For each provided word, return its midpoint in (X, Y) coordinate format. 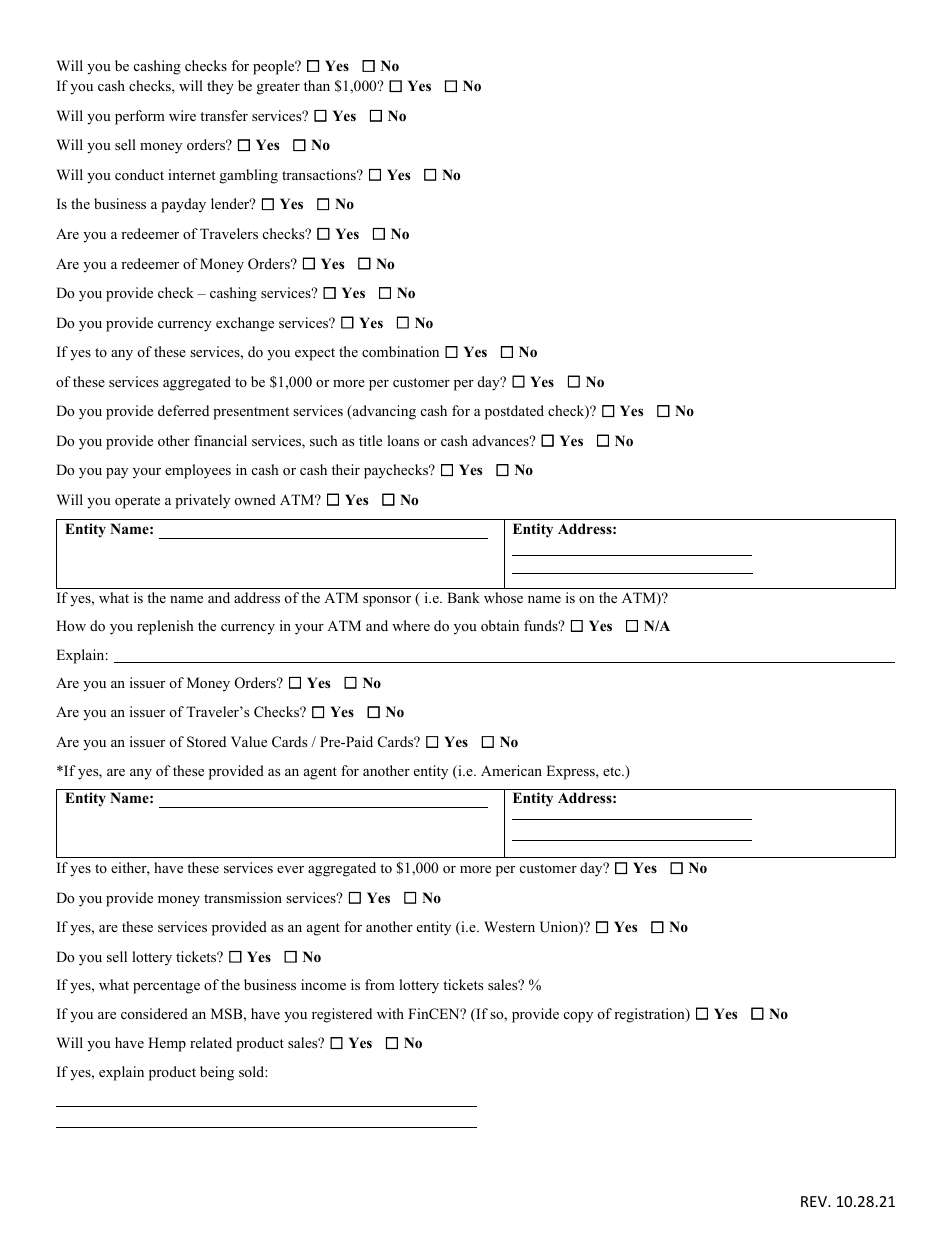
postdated (514, 412)
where (411, 625)
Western (509, 926)
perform (140, 117)
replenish (165, 627)
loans (403, 440)
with (390, 1013)
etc (613, 771)
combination (400, 351)
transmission (243, 897)
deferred (183, 410)
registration (650, 1015)
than (317, 85)
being (217, 1073)
